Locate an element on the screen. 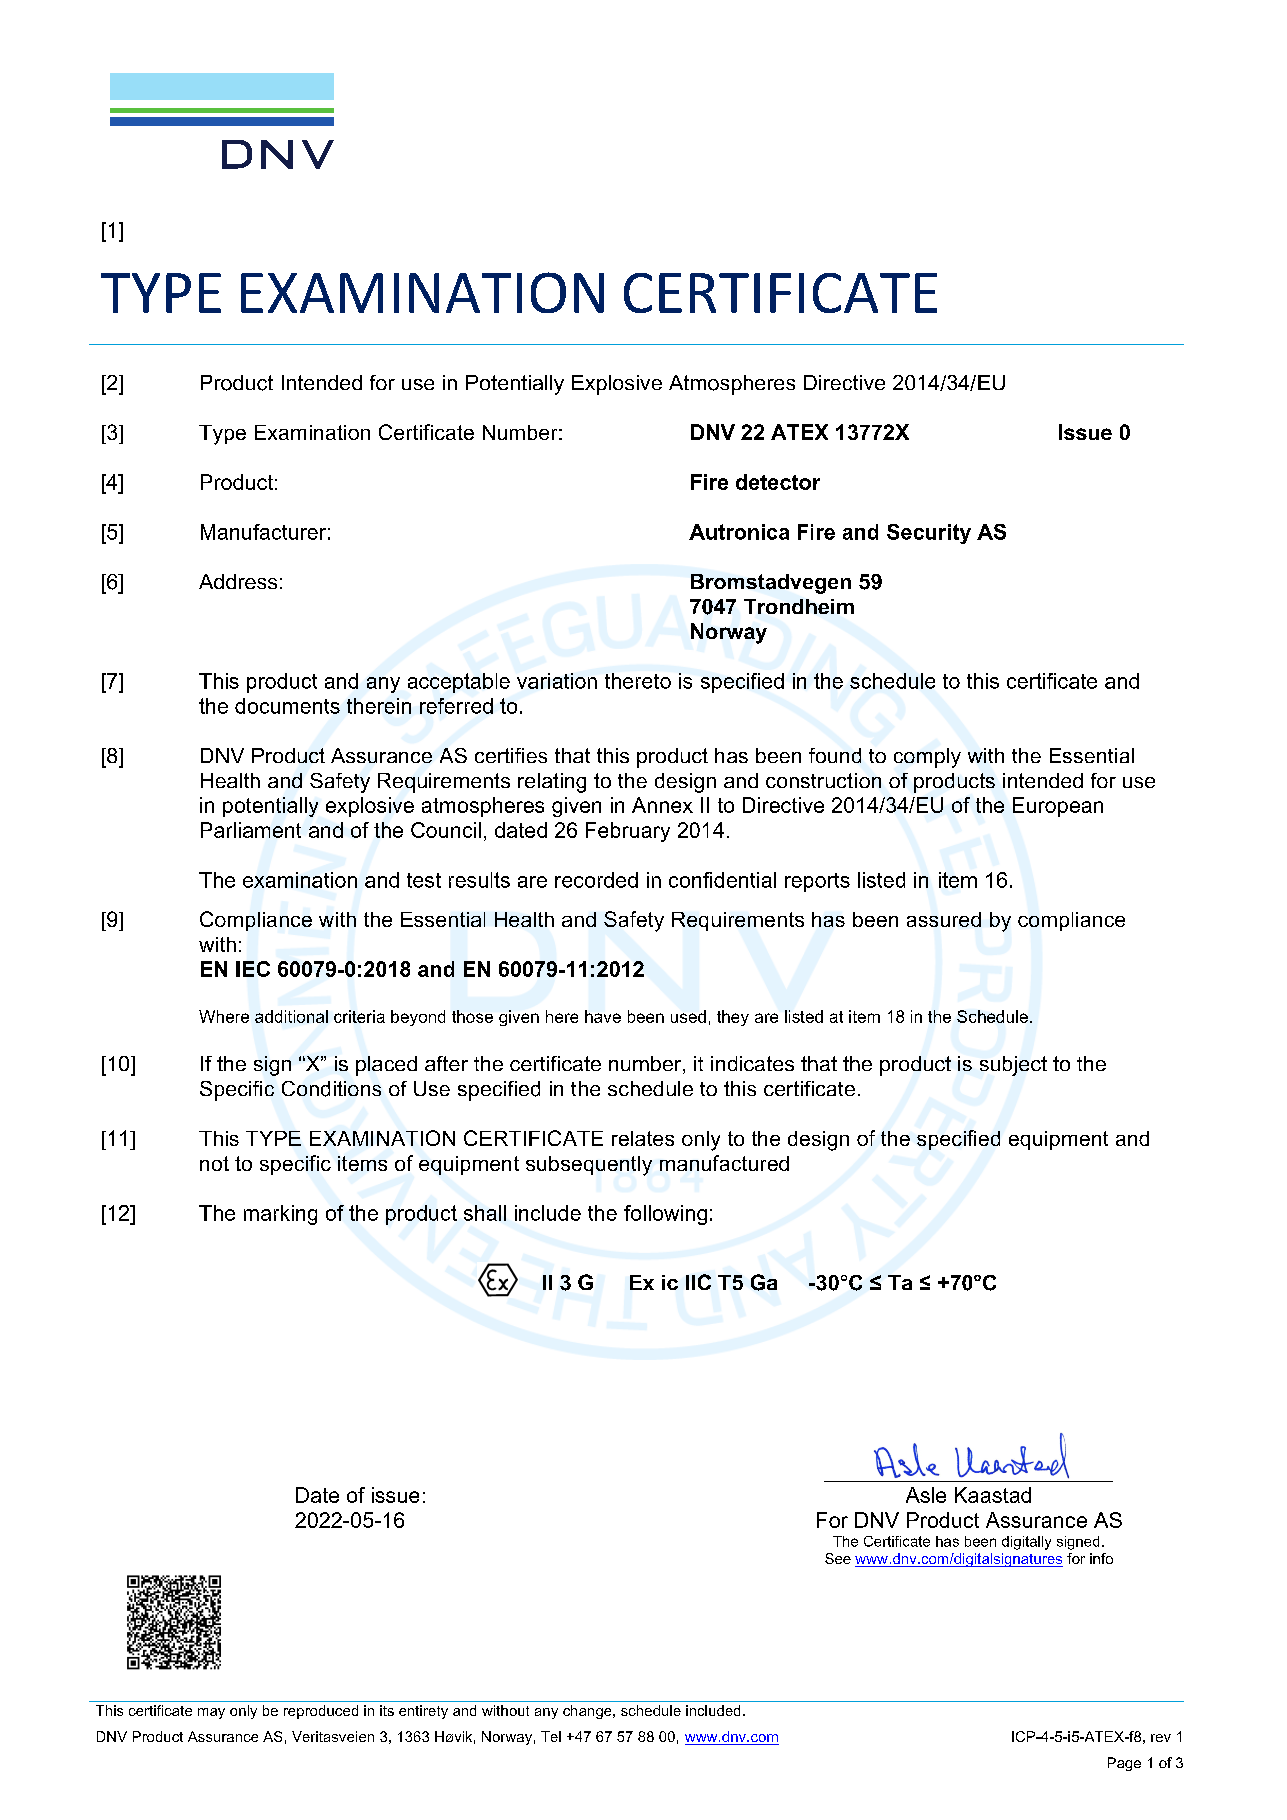 This screenshot has height=1820, width=1287. reproduced is located at coordinates (321, 1712).
